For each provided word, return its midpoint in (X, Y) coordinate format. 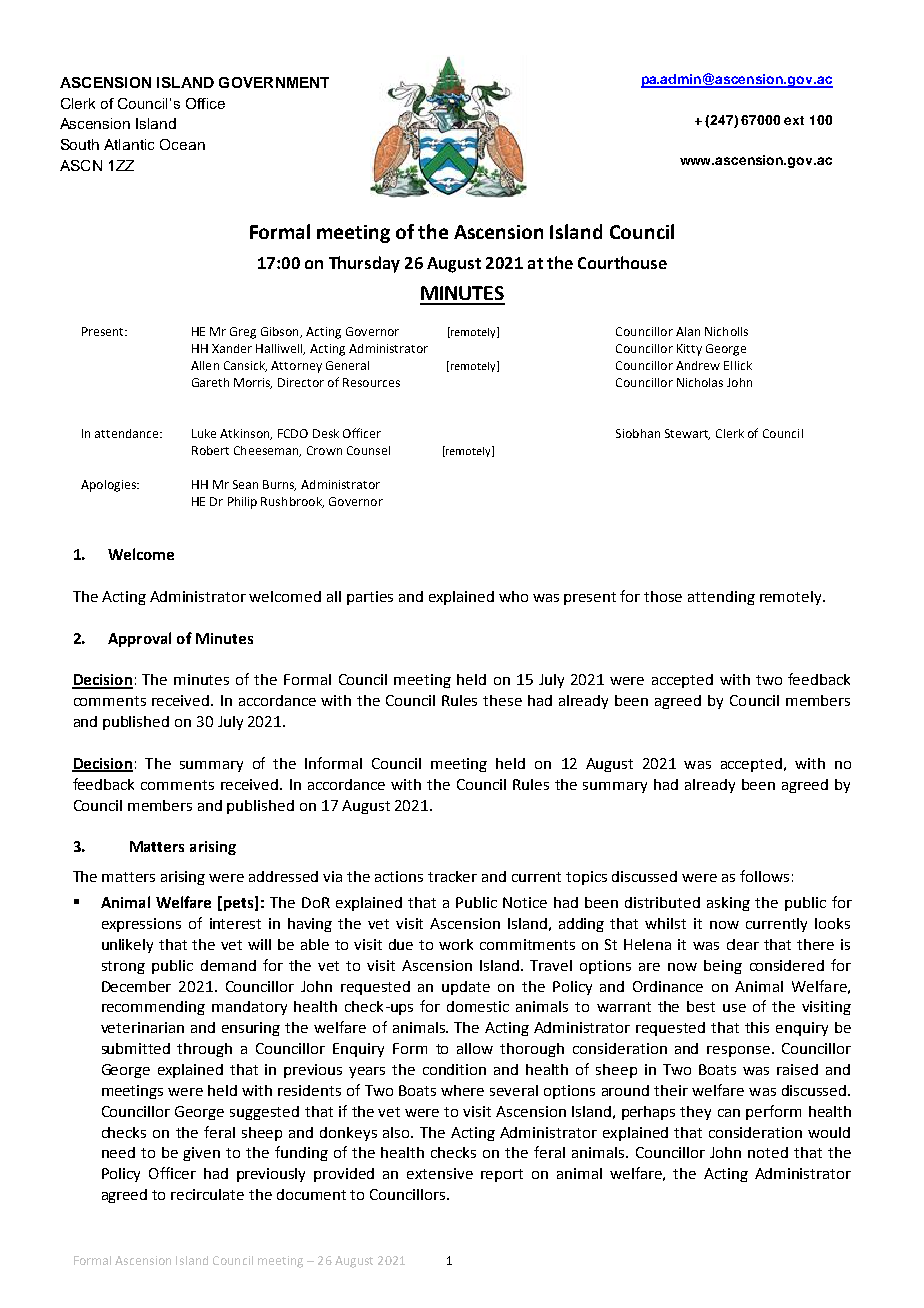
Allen (205, 365)
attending (721, 598)
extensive (440, 1173)
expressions (141, 925)
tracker (452, 876)
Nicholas (700, 382)
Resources (371, 382)
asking (728, 904)
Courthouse (622, 262)
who (513, 596)
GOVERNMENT (274, 82)
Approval (139, 639)
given (201, 1154)
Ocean (182, 144)
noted (768, 1152)
